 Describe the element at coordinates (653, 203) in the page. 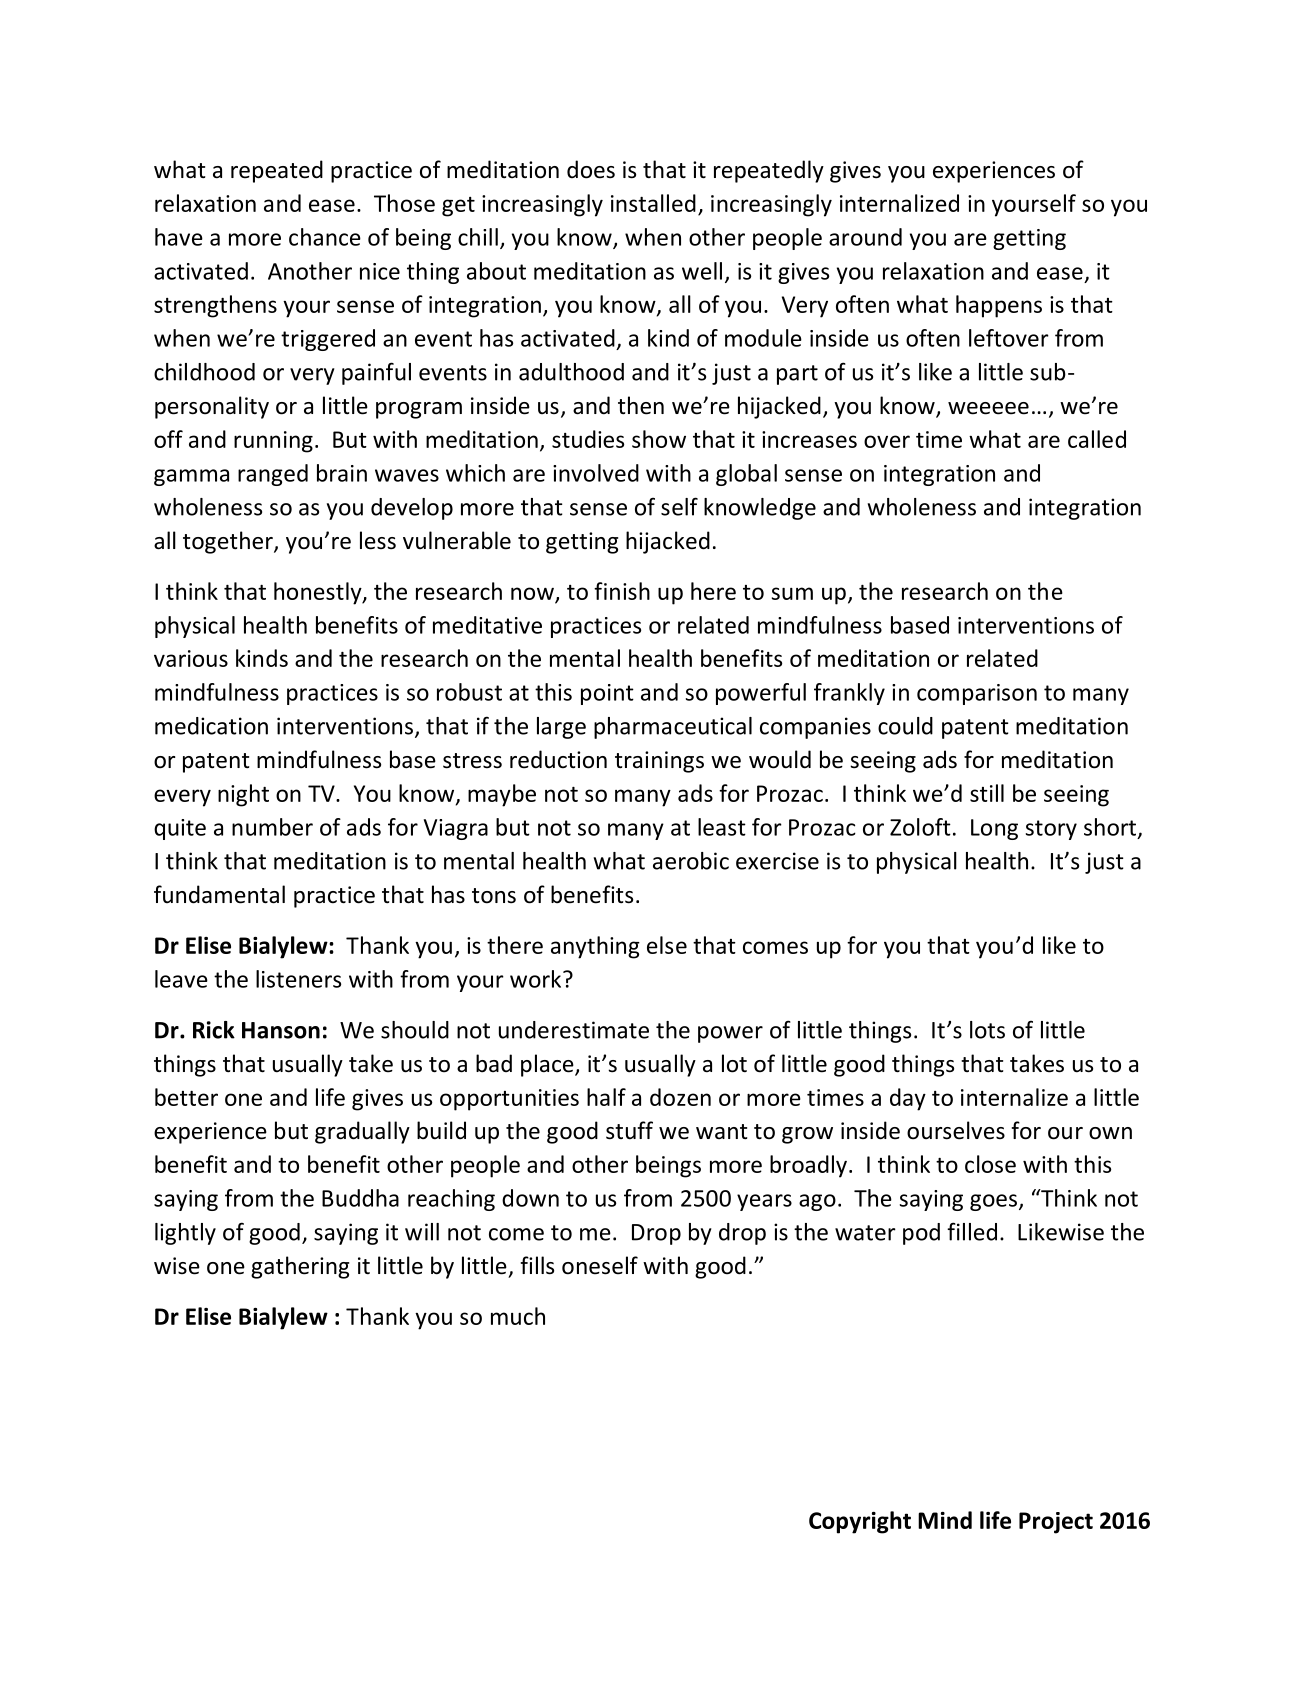

I see `installed` at that location.
